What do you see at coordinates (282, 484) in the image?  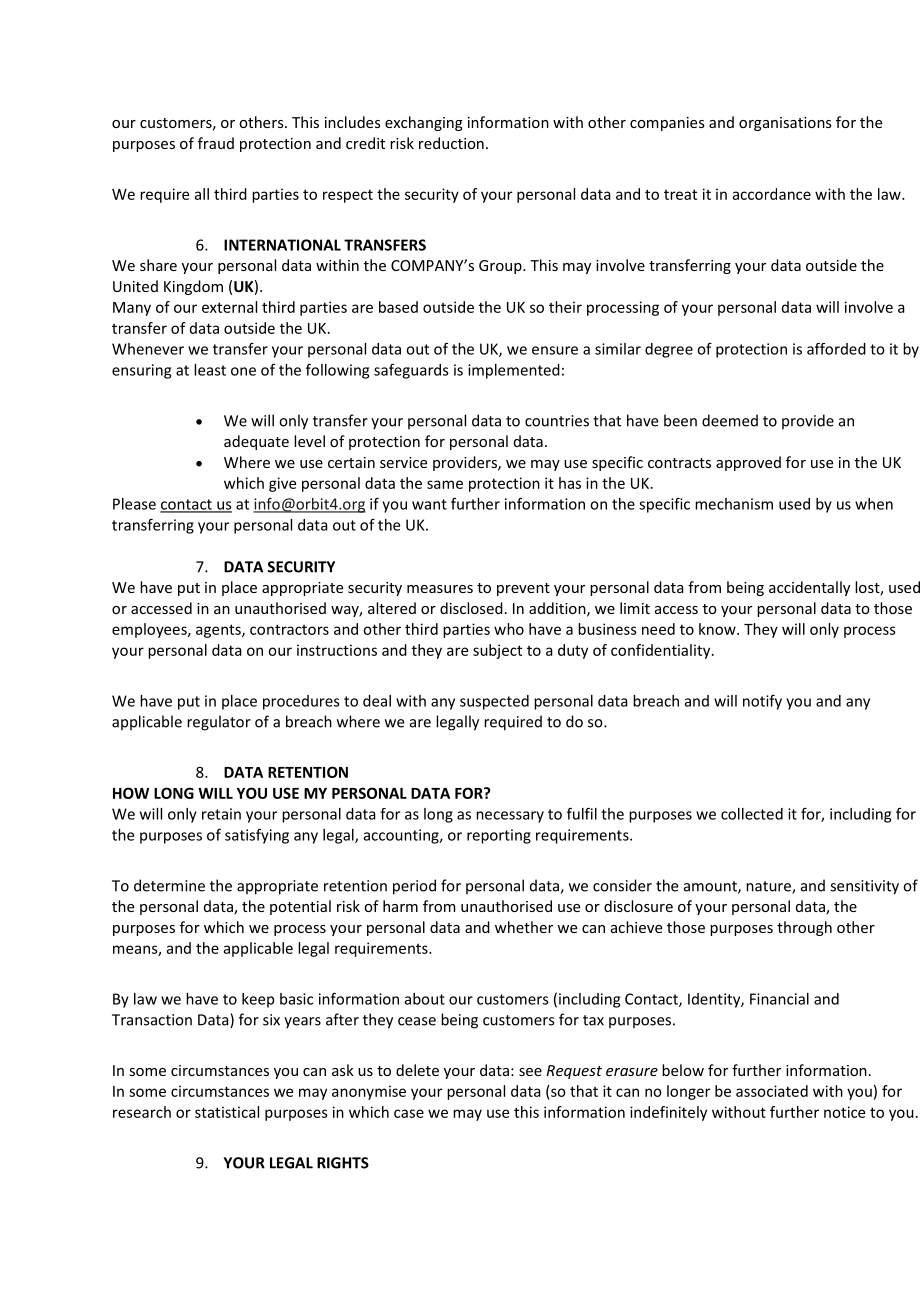 I see `give` at bounding box center [282, 484].
